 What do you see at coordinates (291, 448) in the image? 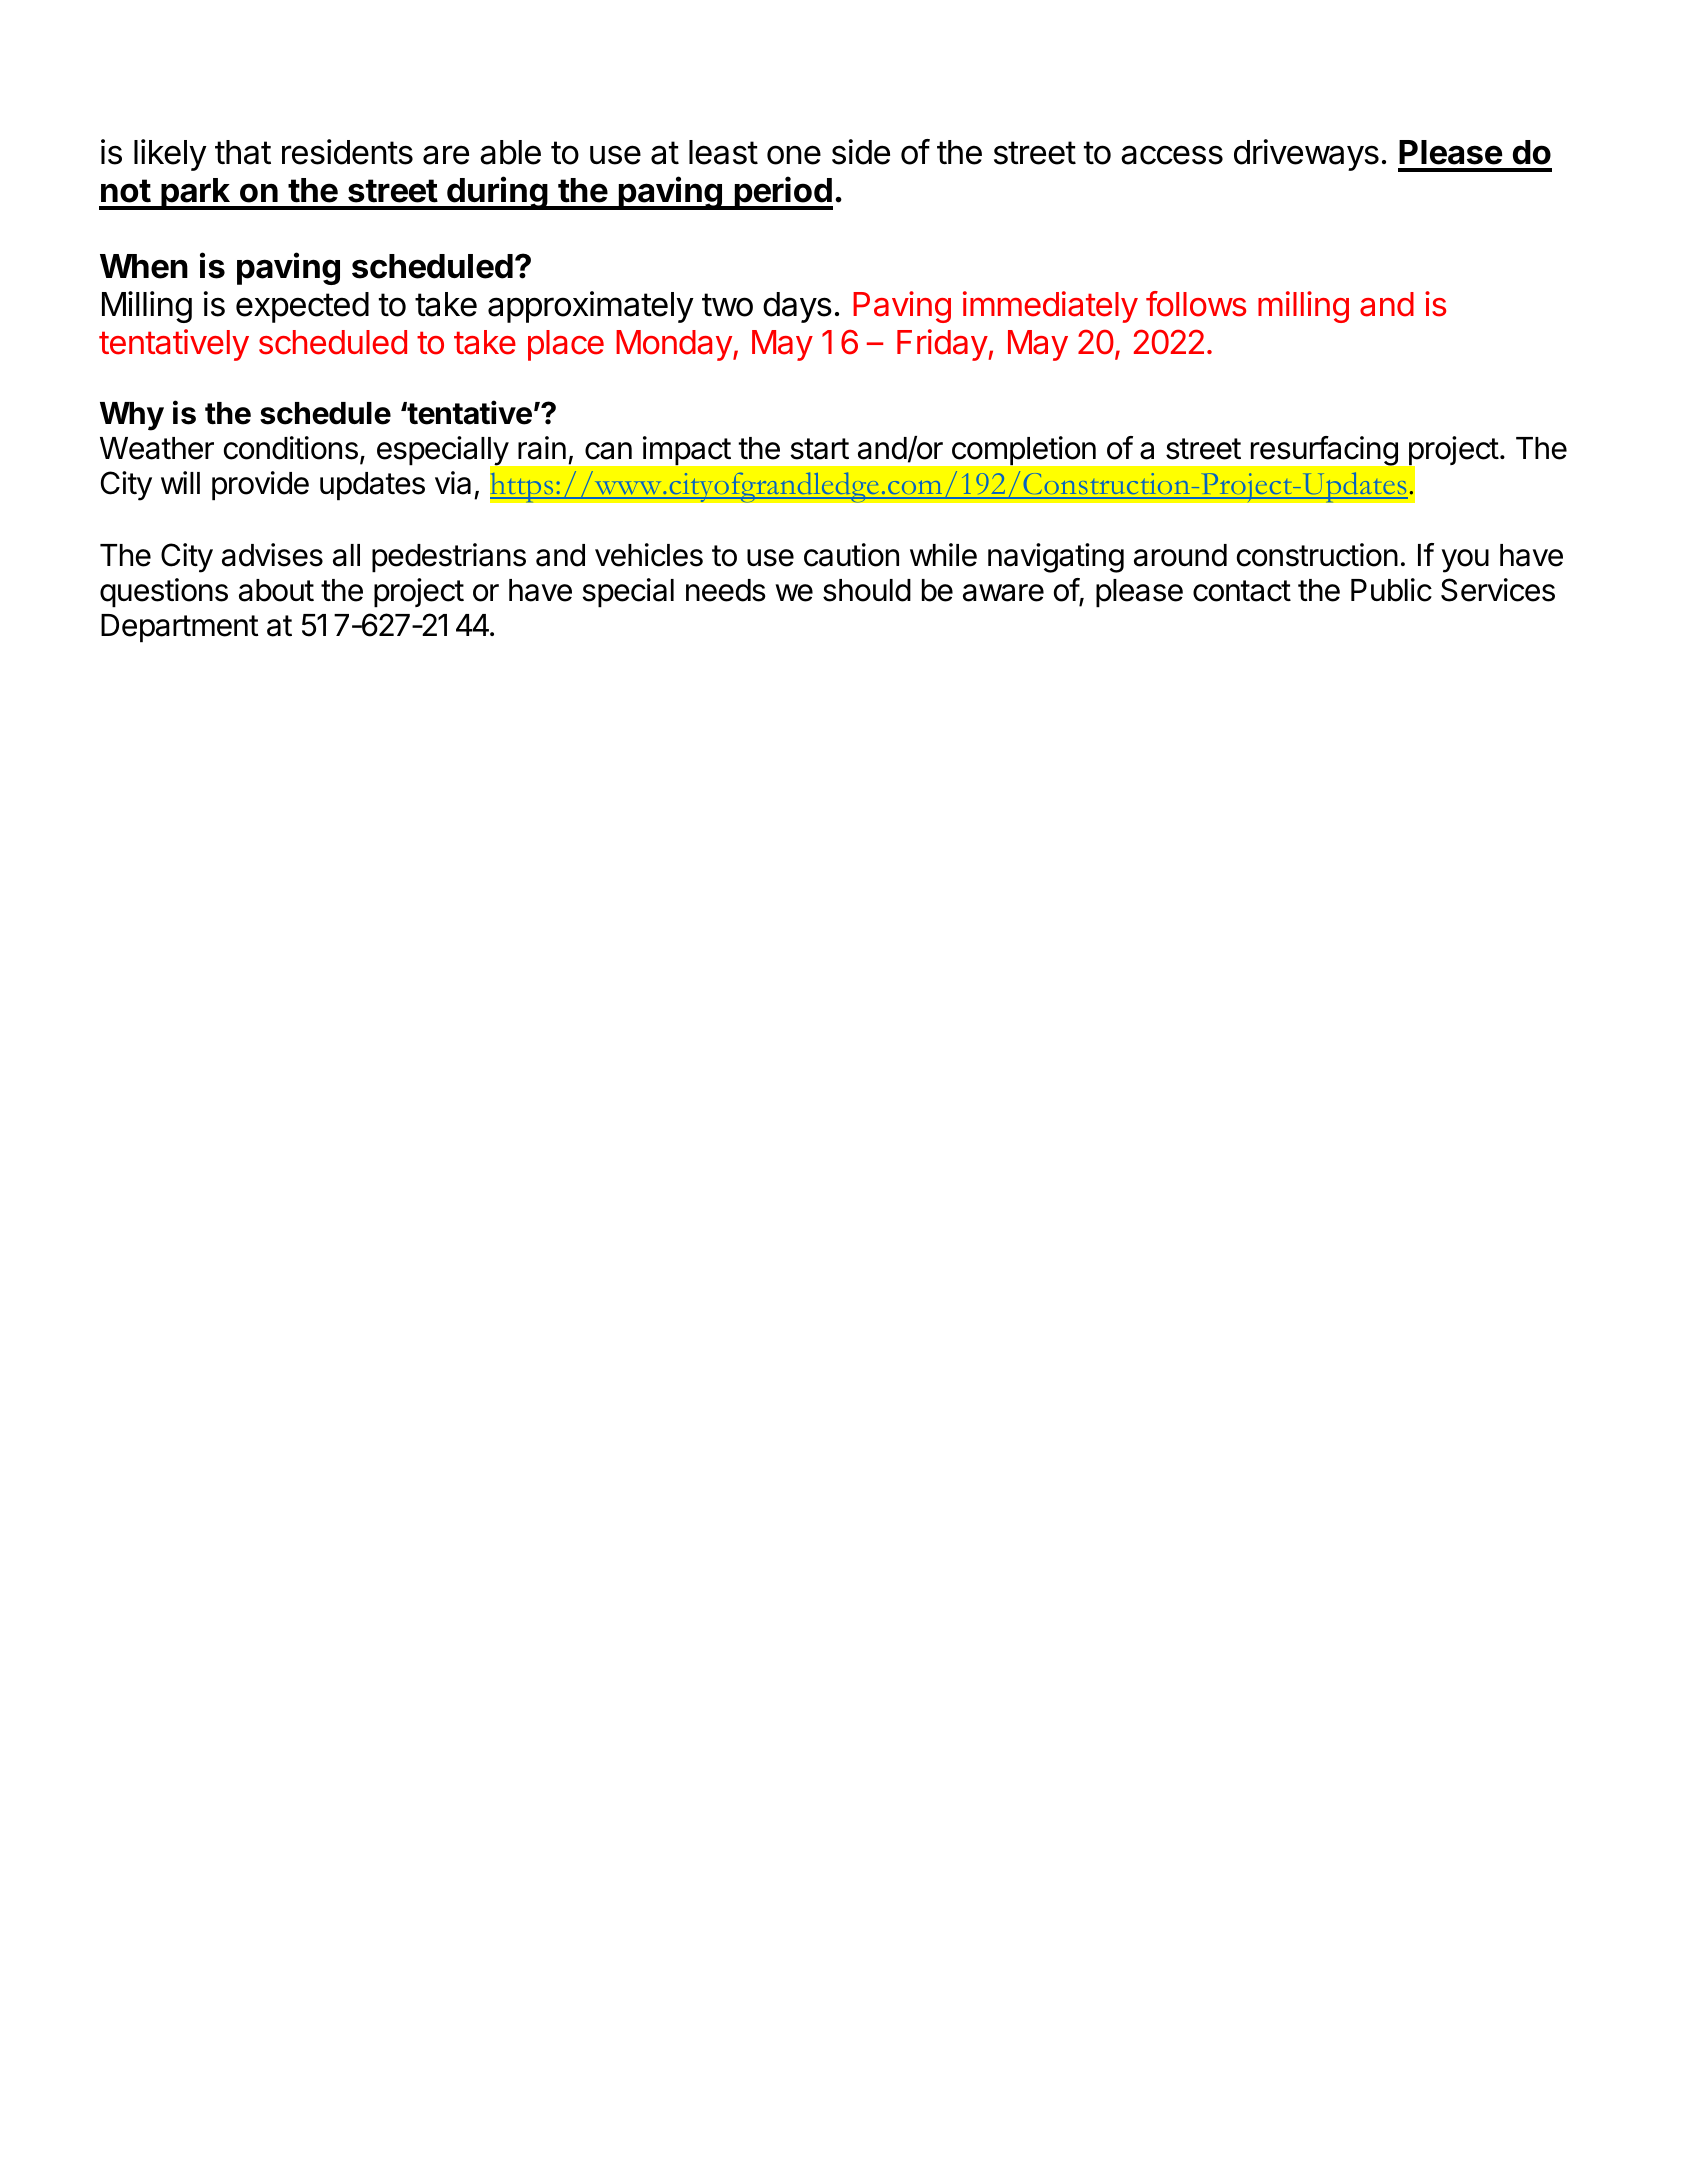
I see `conditions` at bounding box center [291, 448].
